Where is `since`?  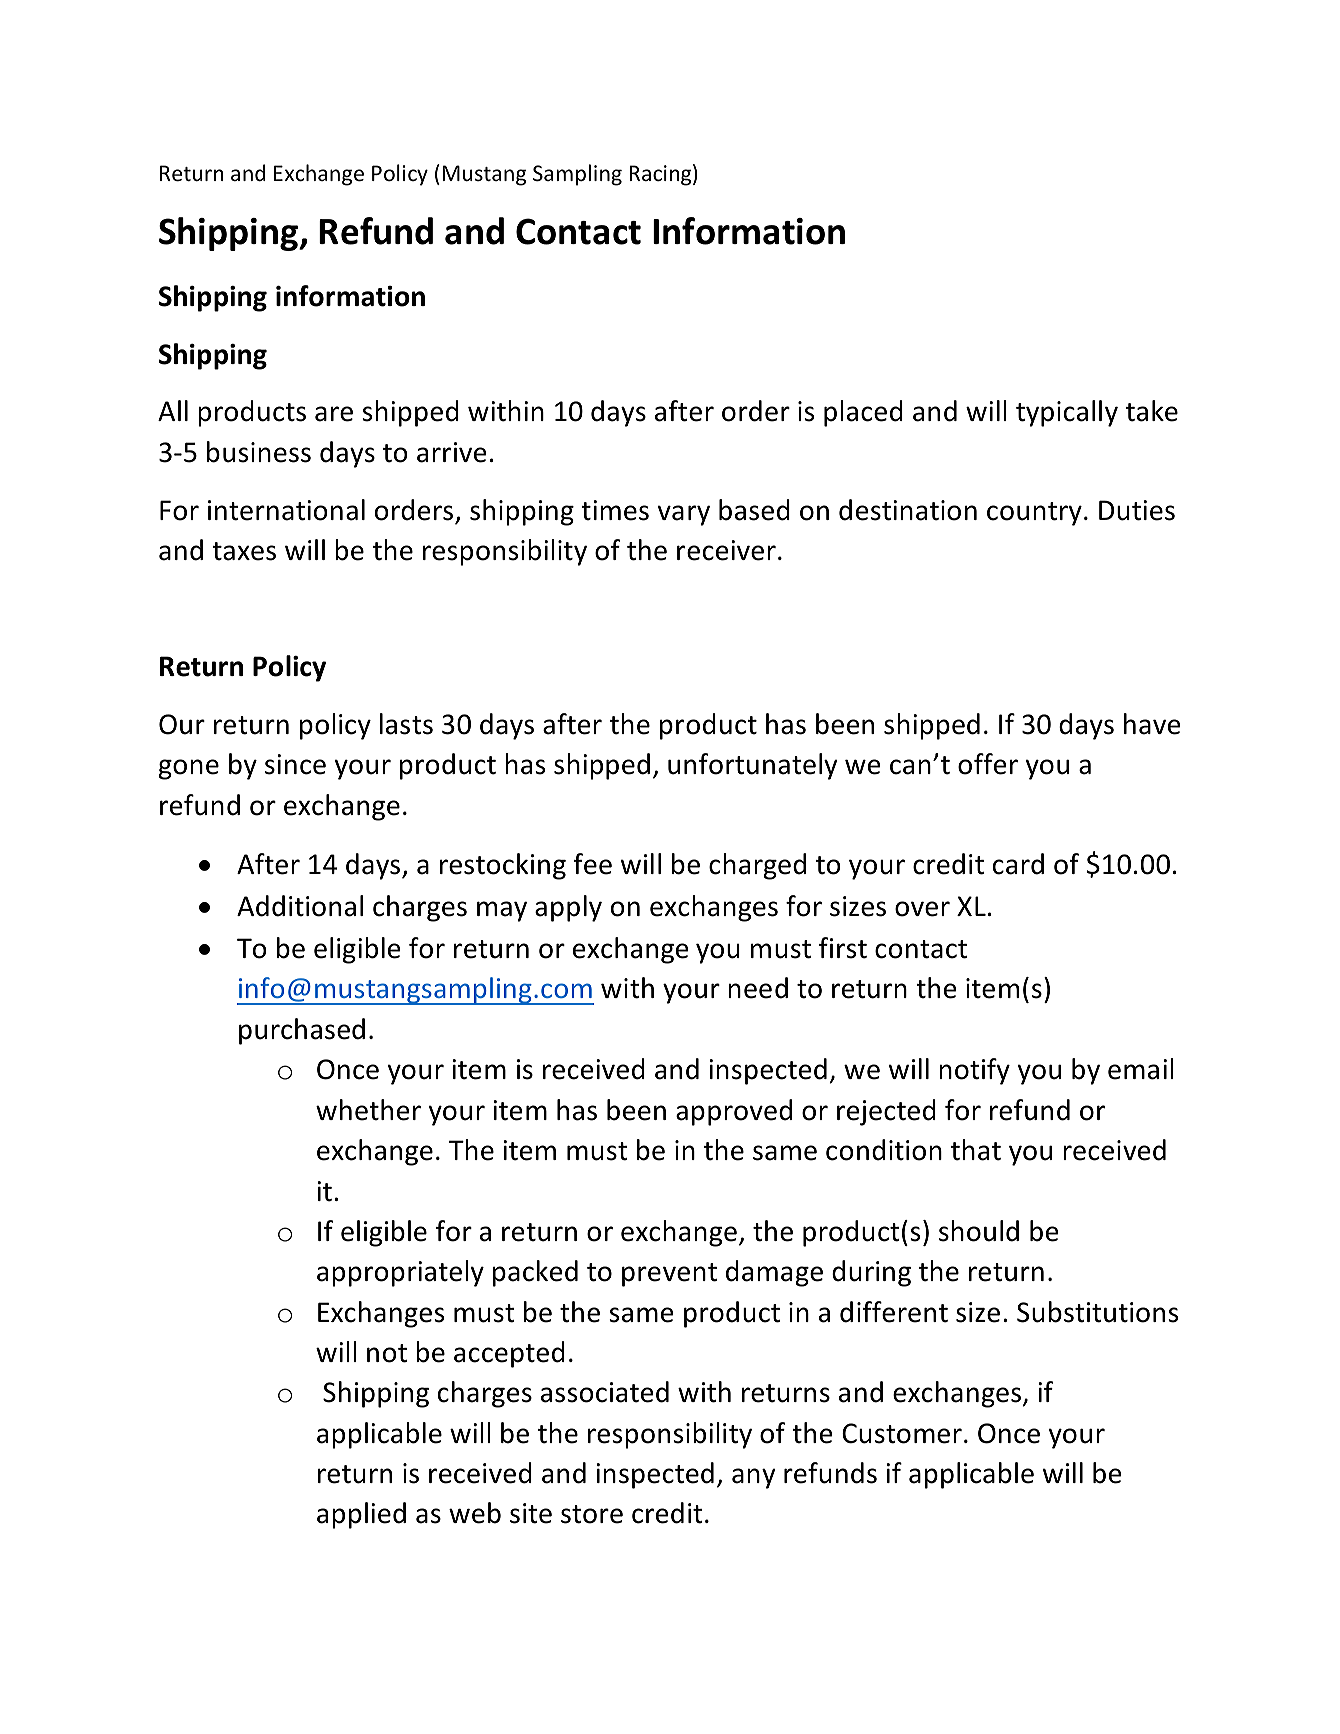
since is located at coordinates (295, 764).
